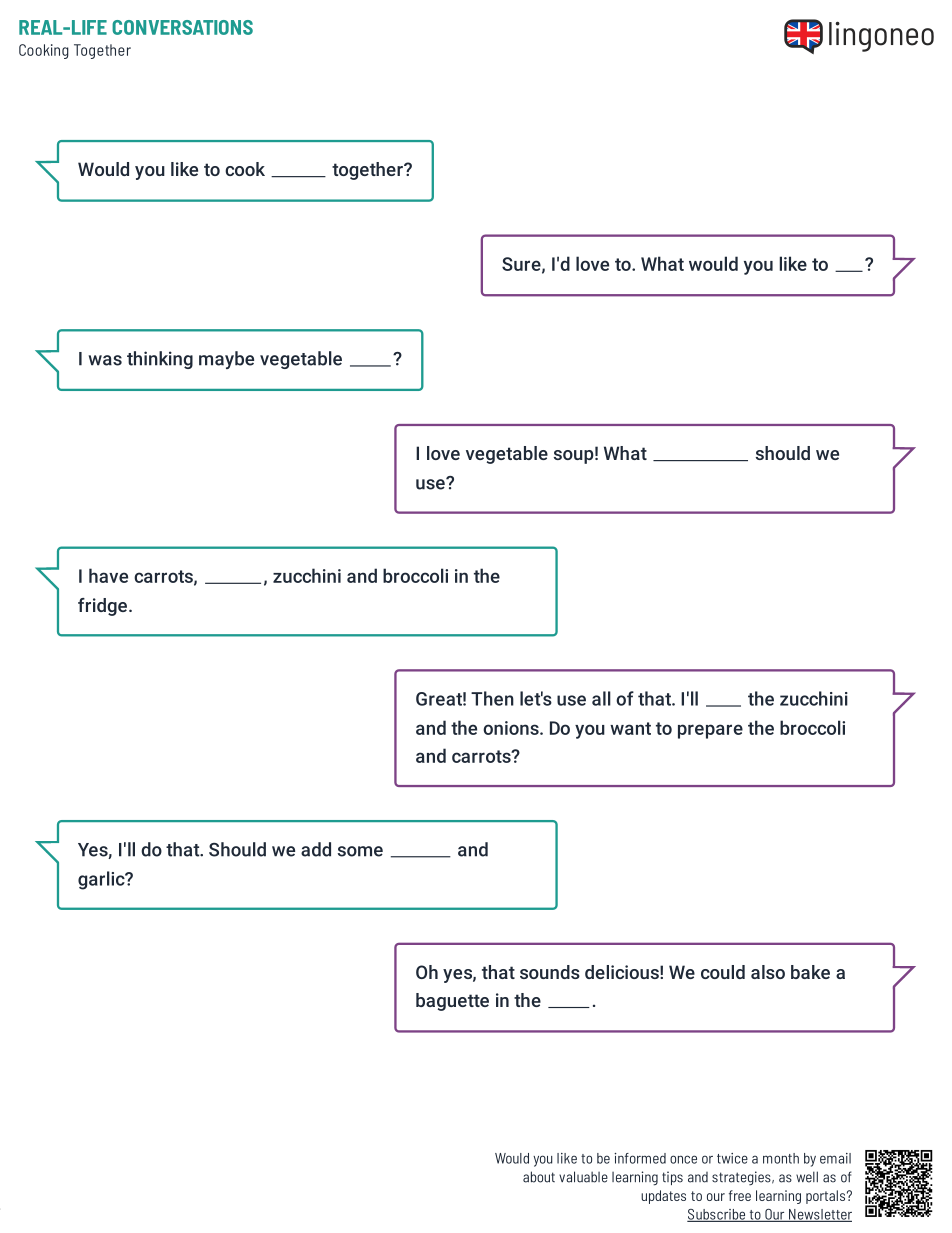 The image size is (952, 1233). I want to click on CONVERSATIONS, so click(182, 27).
